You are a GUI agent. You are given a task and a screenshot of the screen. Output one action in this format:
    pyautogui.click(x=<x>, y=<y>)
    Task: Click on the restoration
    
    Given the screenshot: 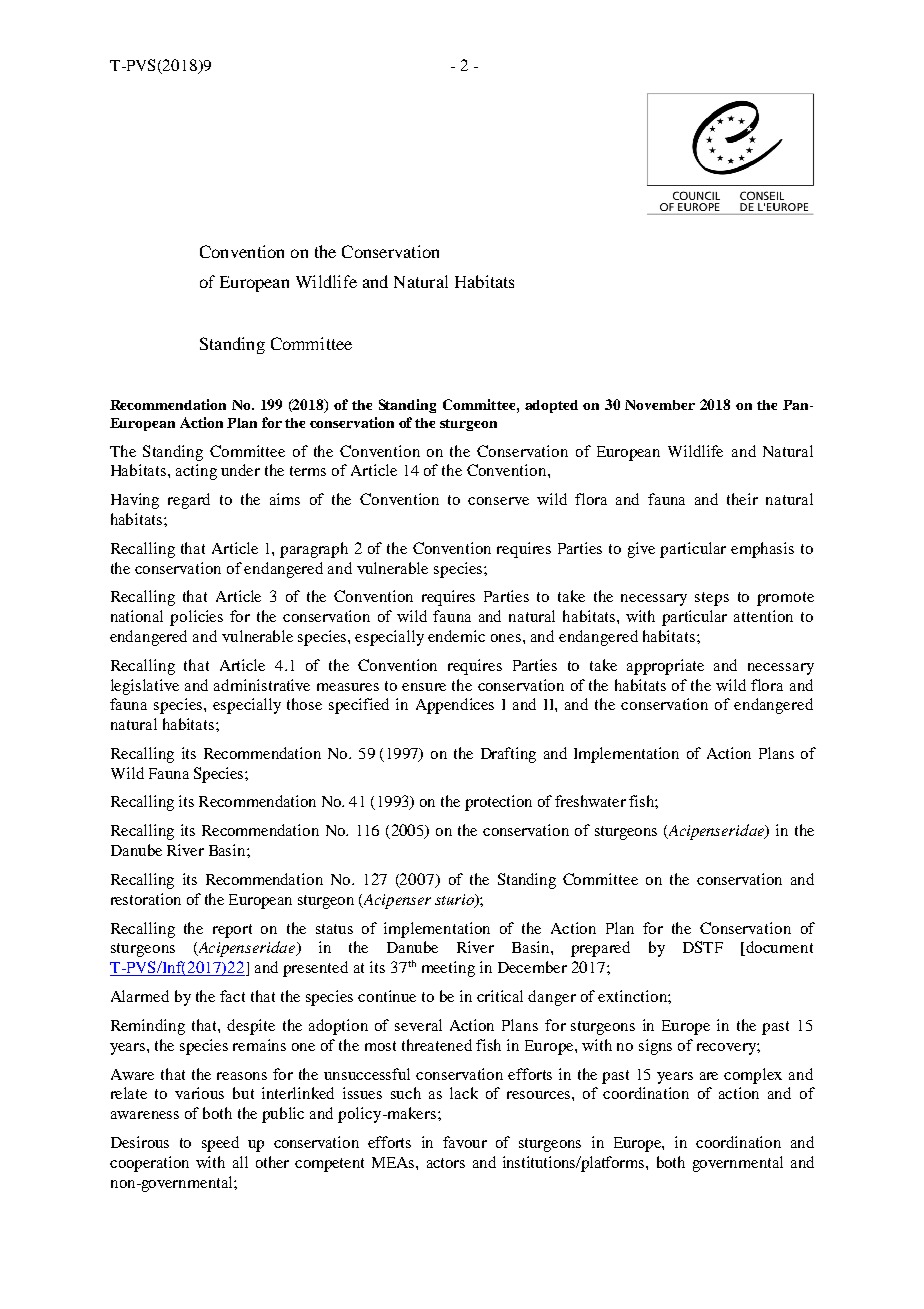 What is the action you would take?
    pyautogui.click(x=146, y=899)
